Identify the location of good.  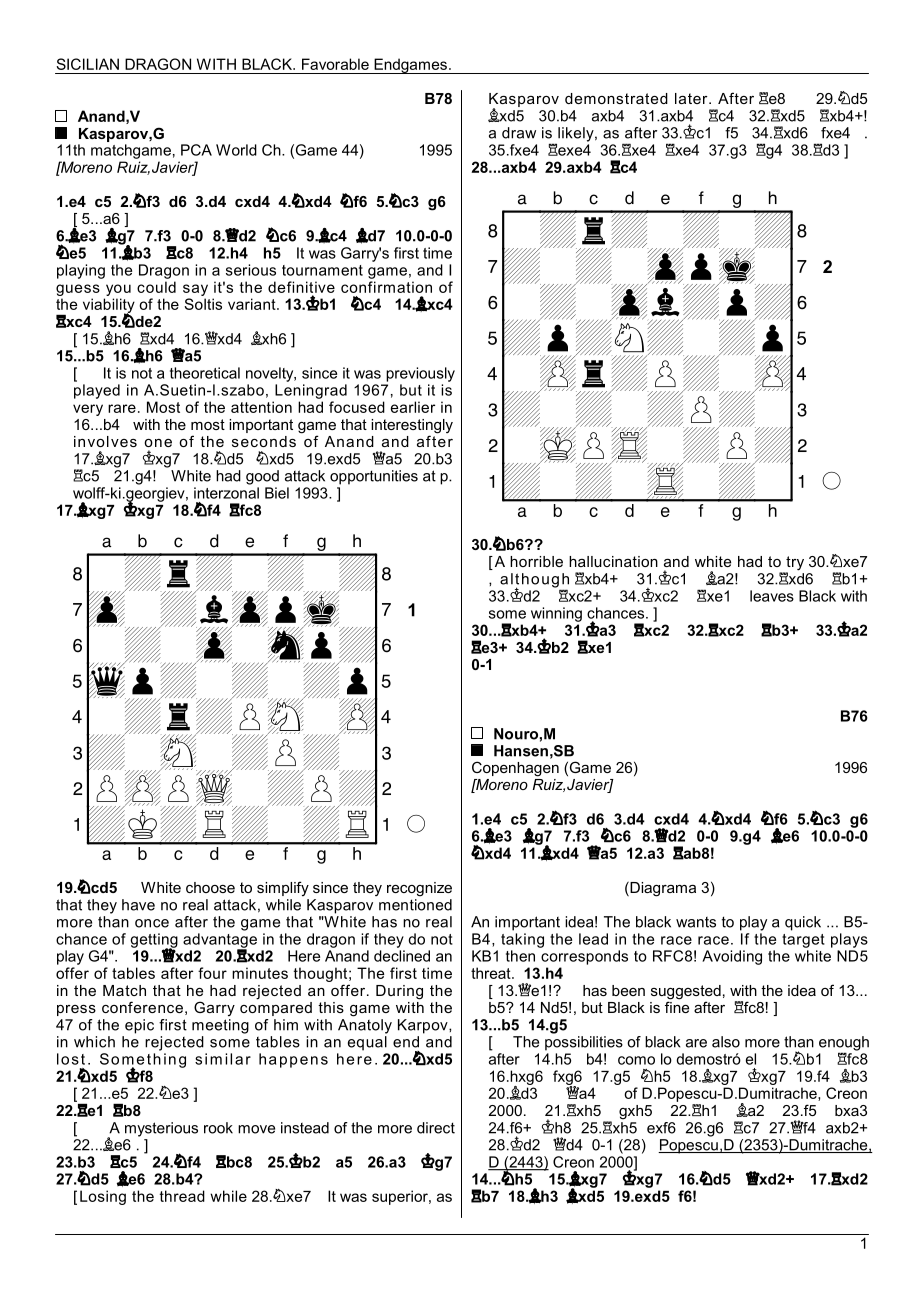
(262, 477).
